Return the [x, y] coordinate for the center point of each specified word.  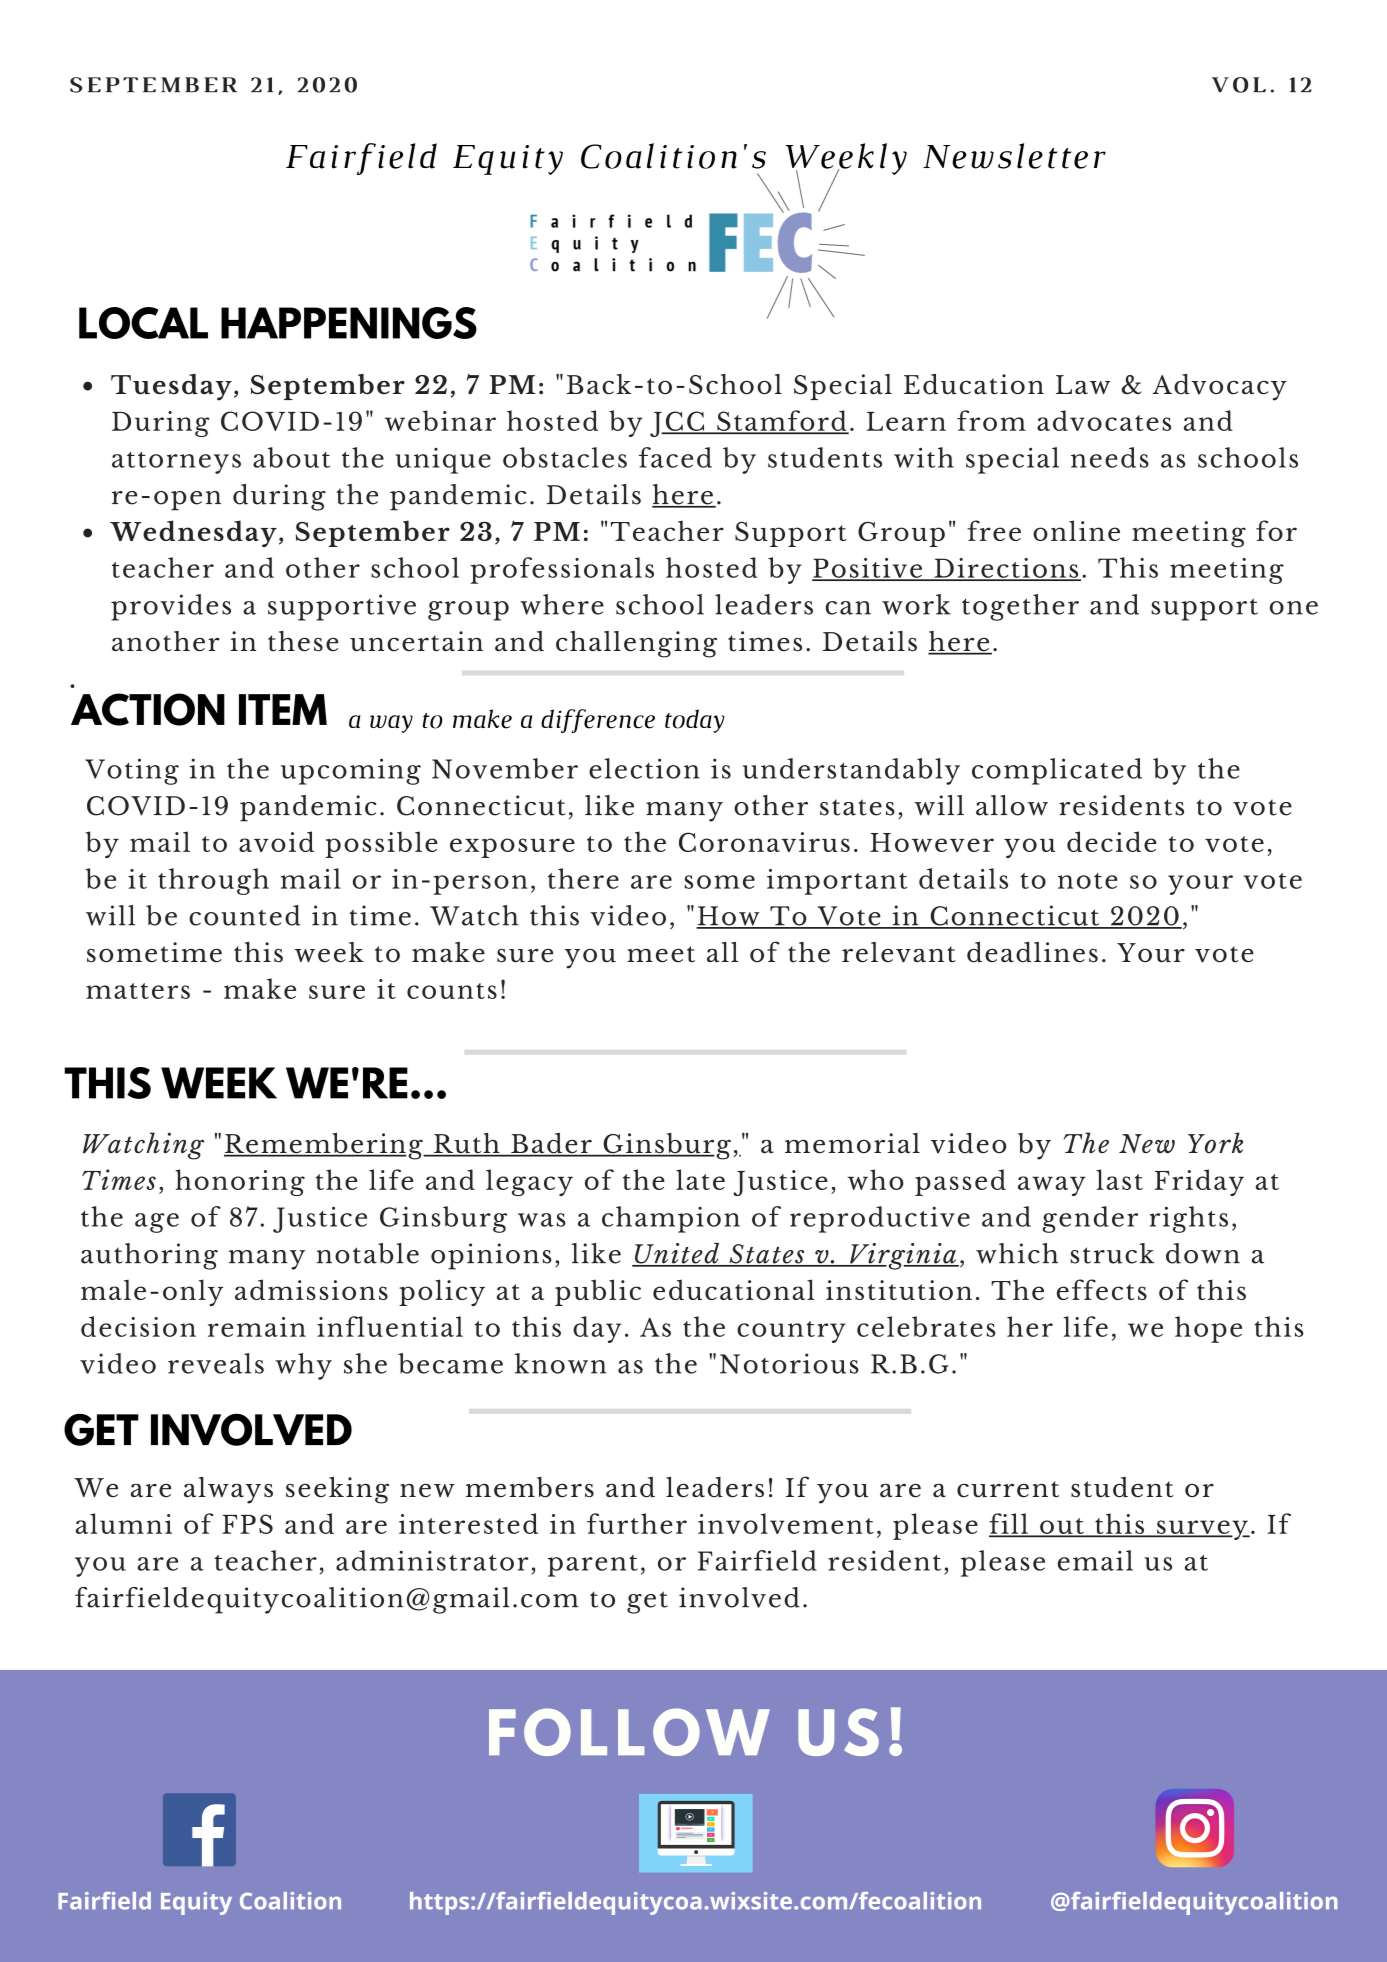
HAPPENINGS [349, 323]
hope [1208, 1329]
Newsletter [1014, 156]
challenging [636, 644]
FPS [247, 1524]
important [837, 882]
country [791, 1332]
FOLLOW [629, 1732]
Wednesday [193, 533]
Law [1083, 385]
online [1076, 530]
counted [244, 915]
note [1087, 881]
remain [257, 1327]
